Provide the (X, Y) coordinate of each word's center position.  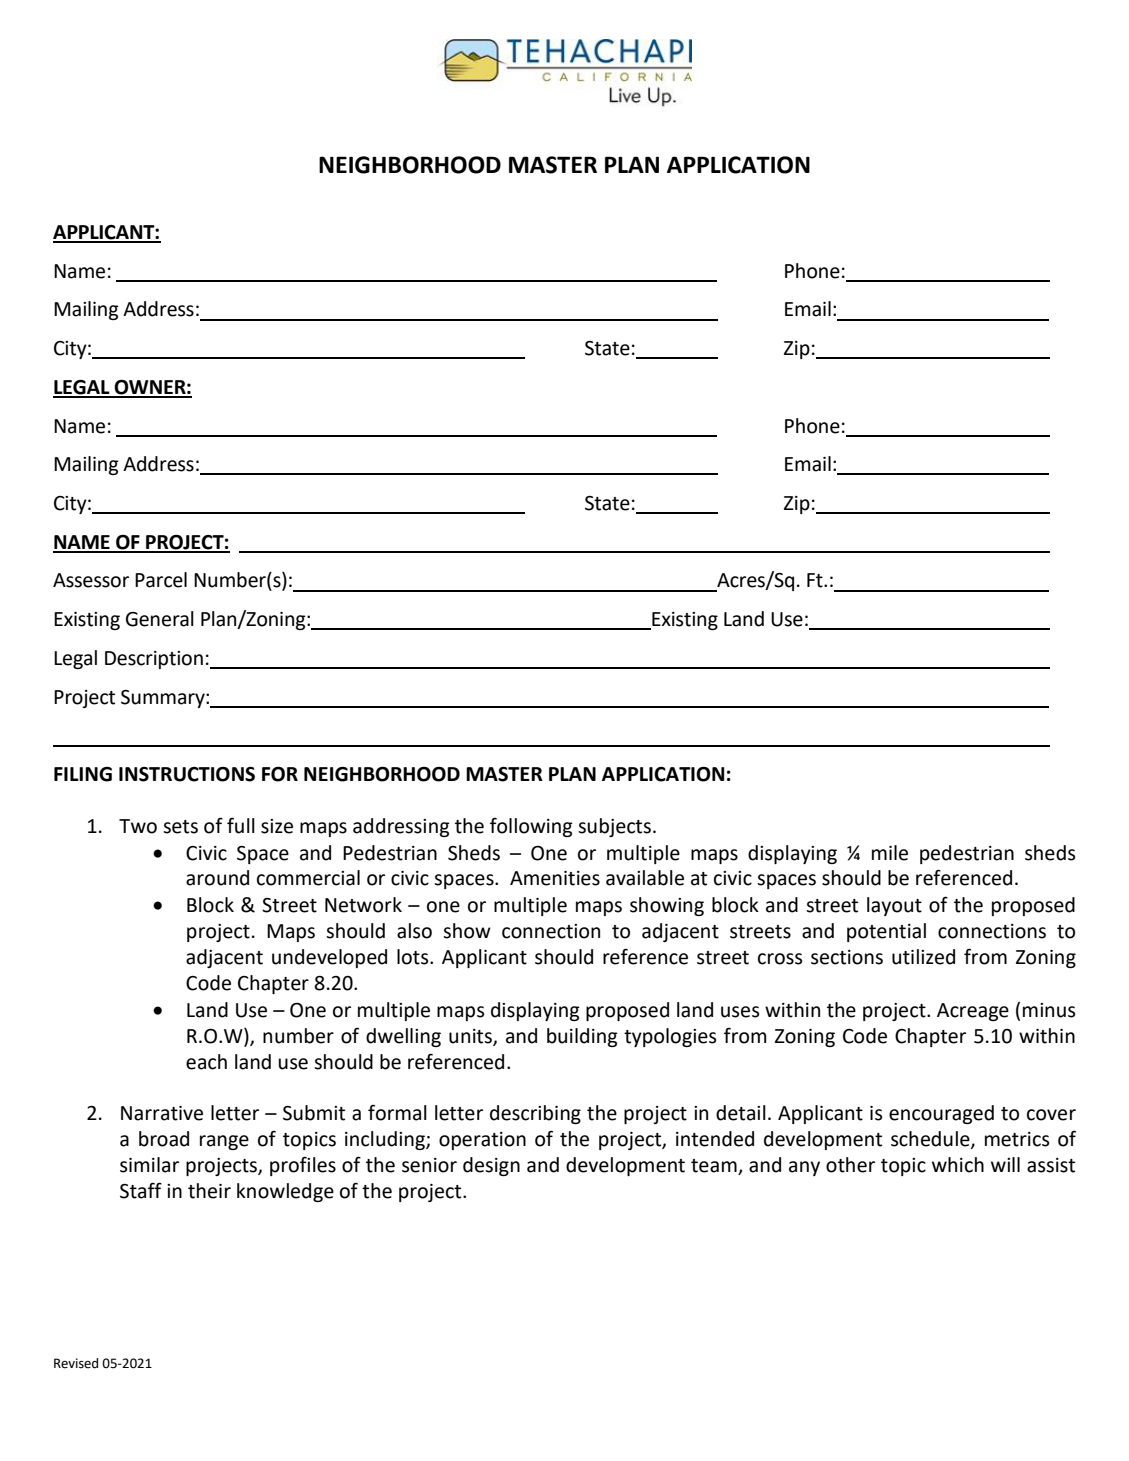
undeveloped (329, 958)
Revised (76, 1363)
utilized (923, 957)
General (160, 619)
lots (414, 957)
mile (890, 853)
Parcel (161, 580)
